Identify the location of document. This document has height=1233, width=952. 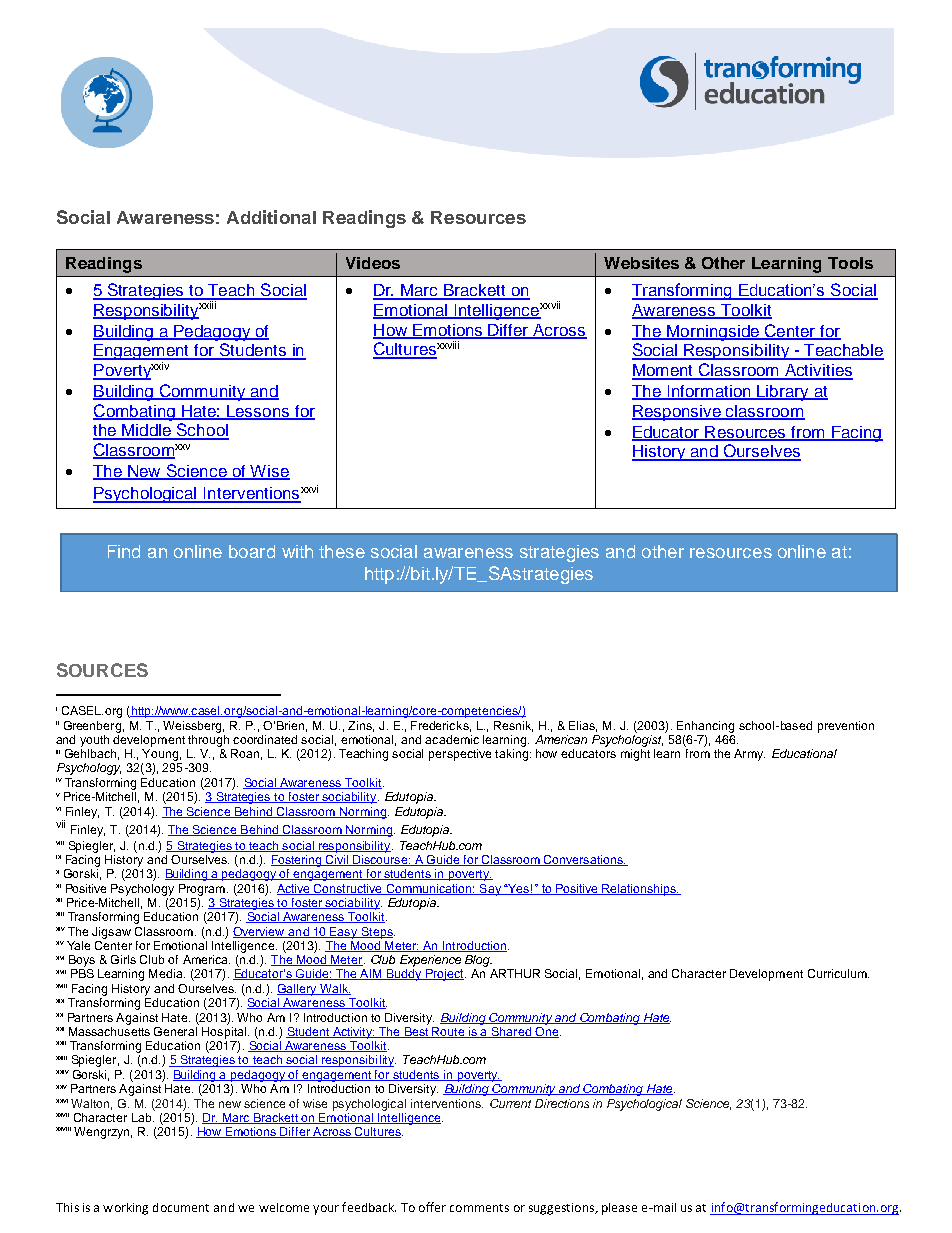
(181, 1207).
